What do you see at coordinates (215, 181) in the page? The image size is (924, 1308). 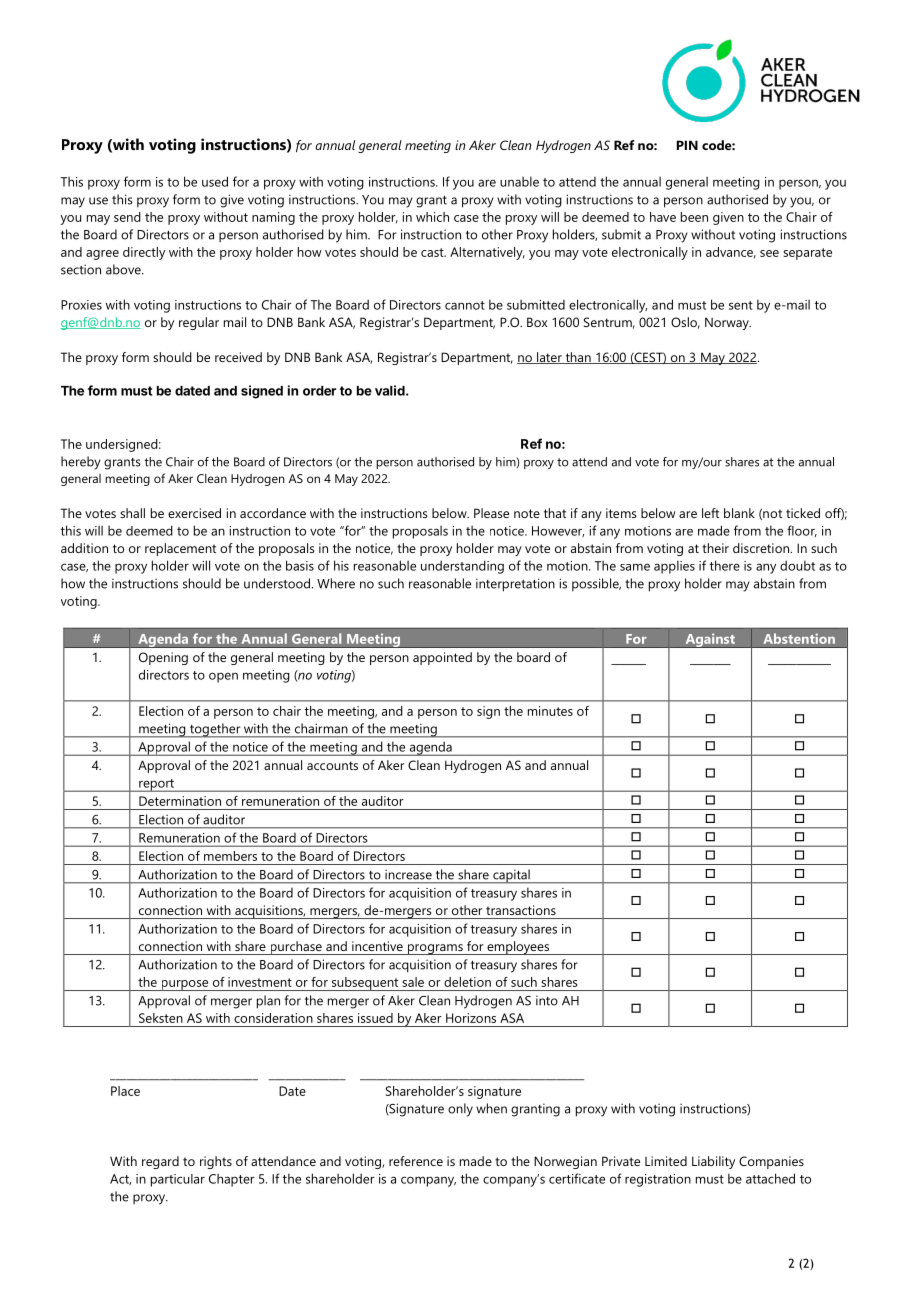 I see `used` at bounding box center [215, 181].
